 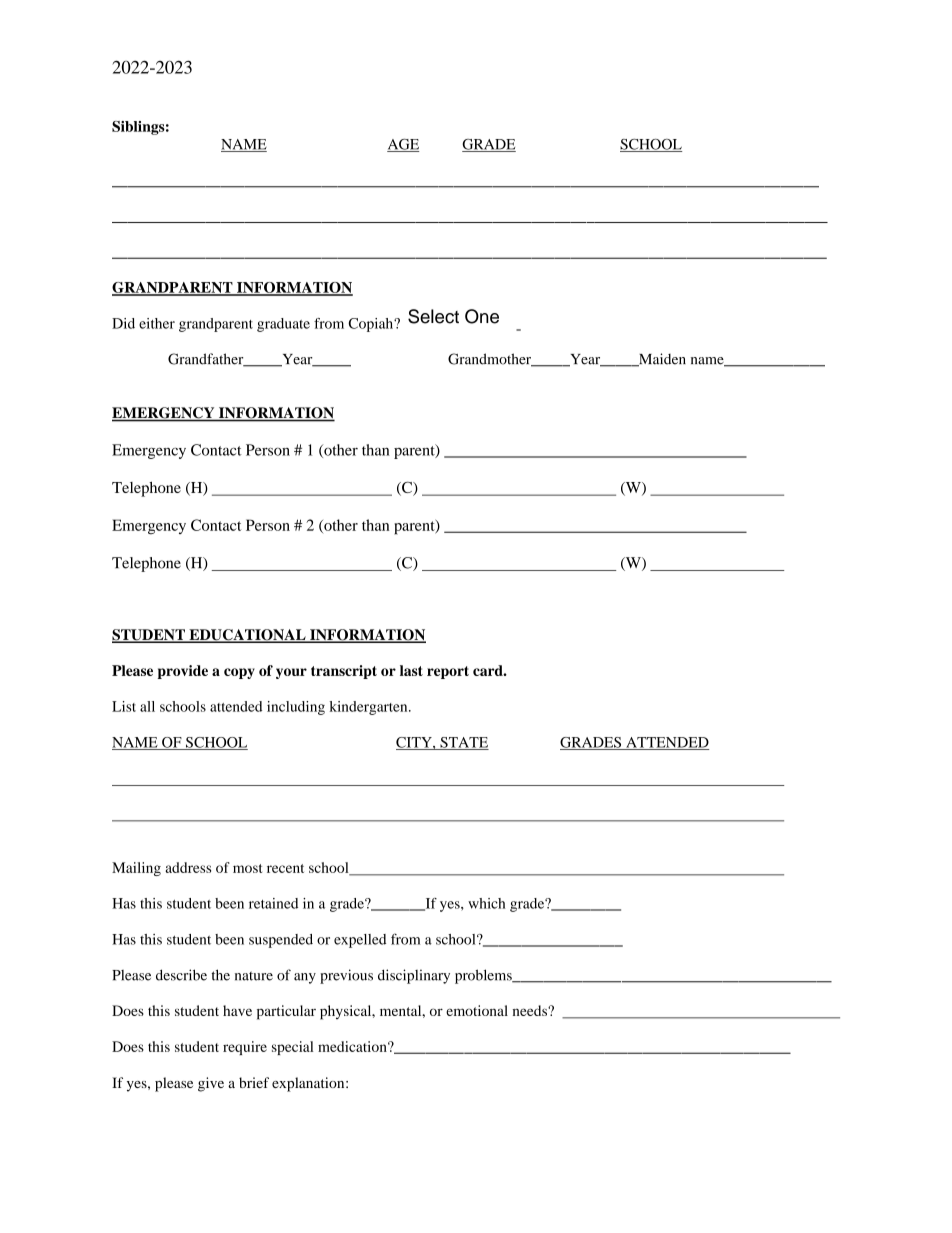 What do you see at coordinates (403, 145) in the screenshot?
I see `AGE` at bounding box center [403, 145].
